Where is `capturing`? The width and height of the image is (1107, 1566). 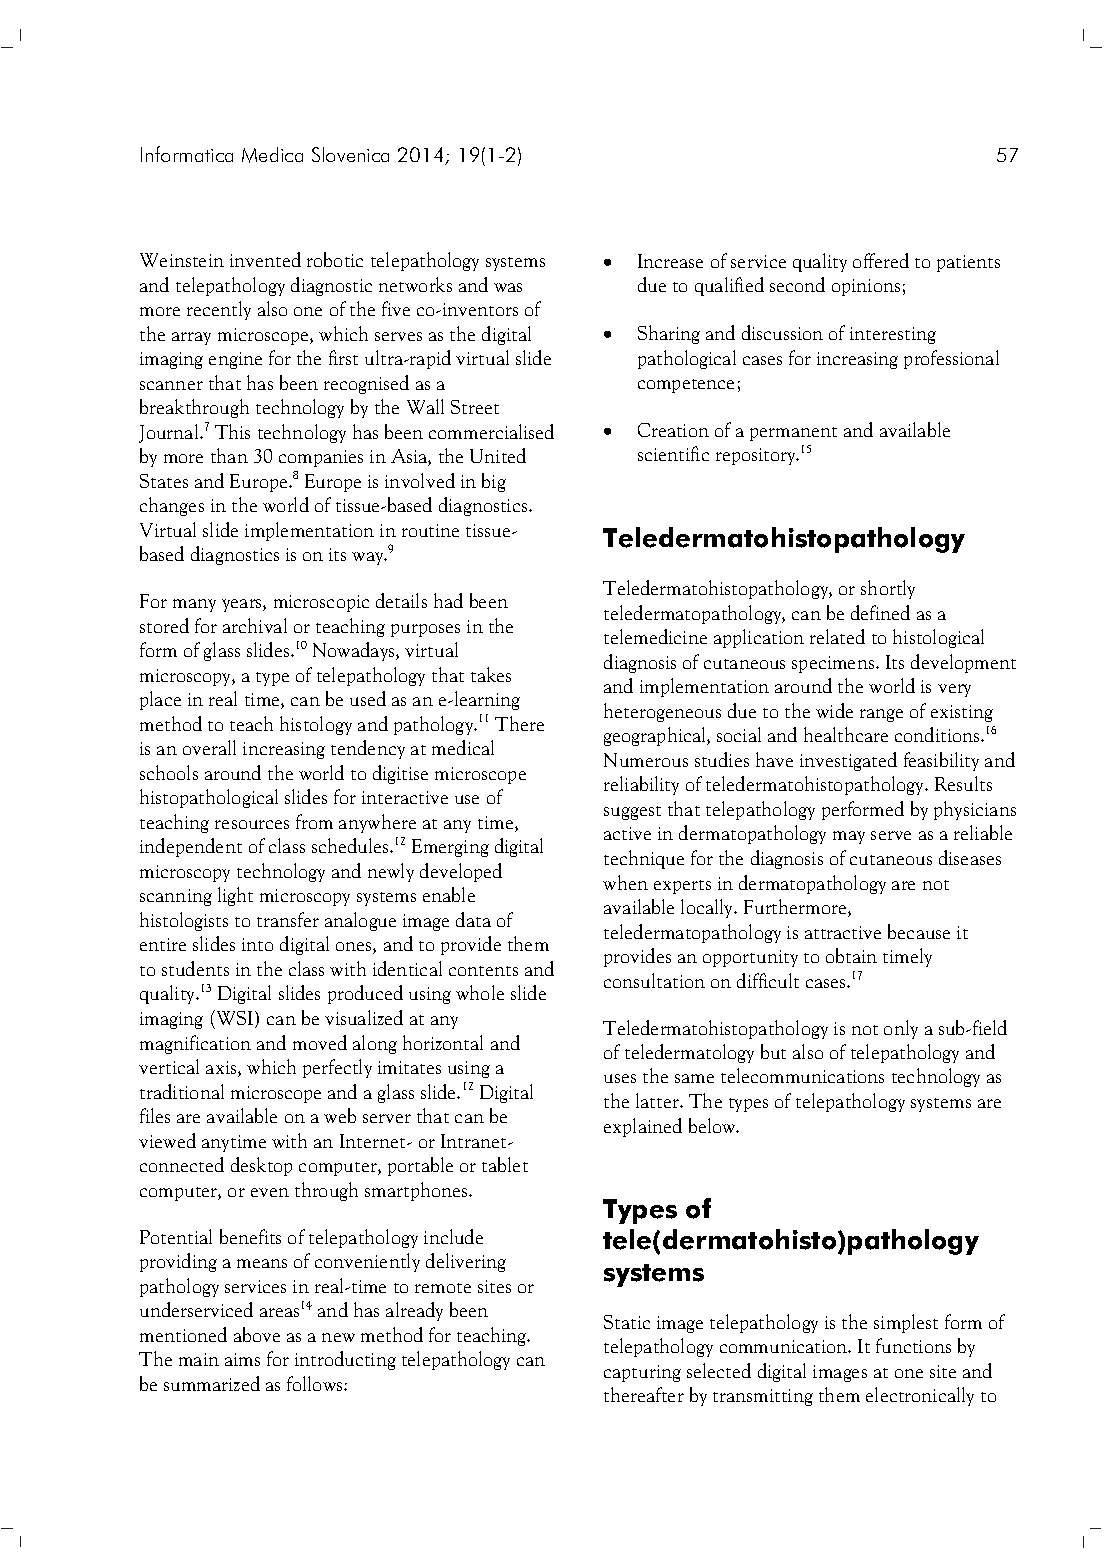 capturing is located at coordinates (642, 1373).
